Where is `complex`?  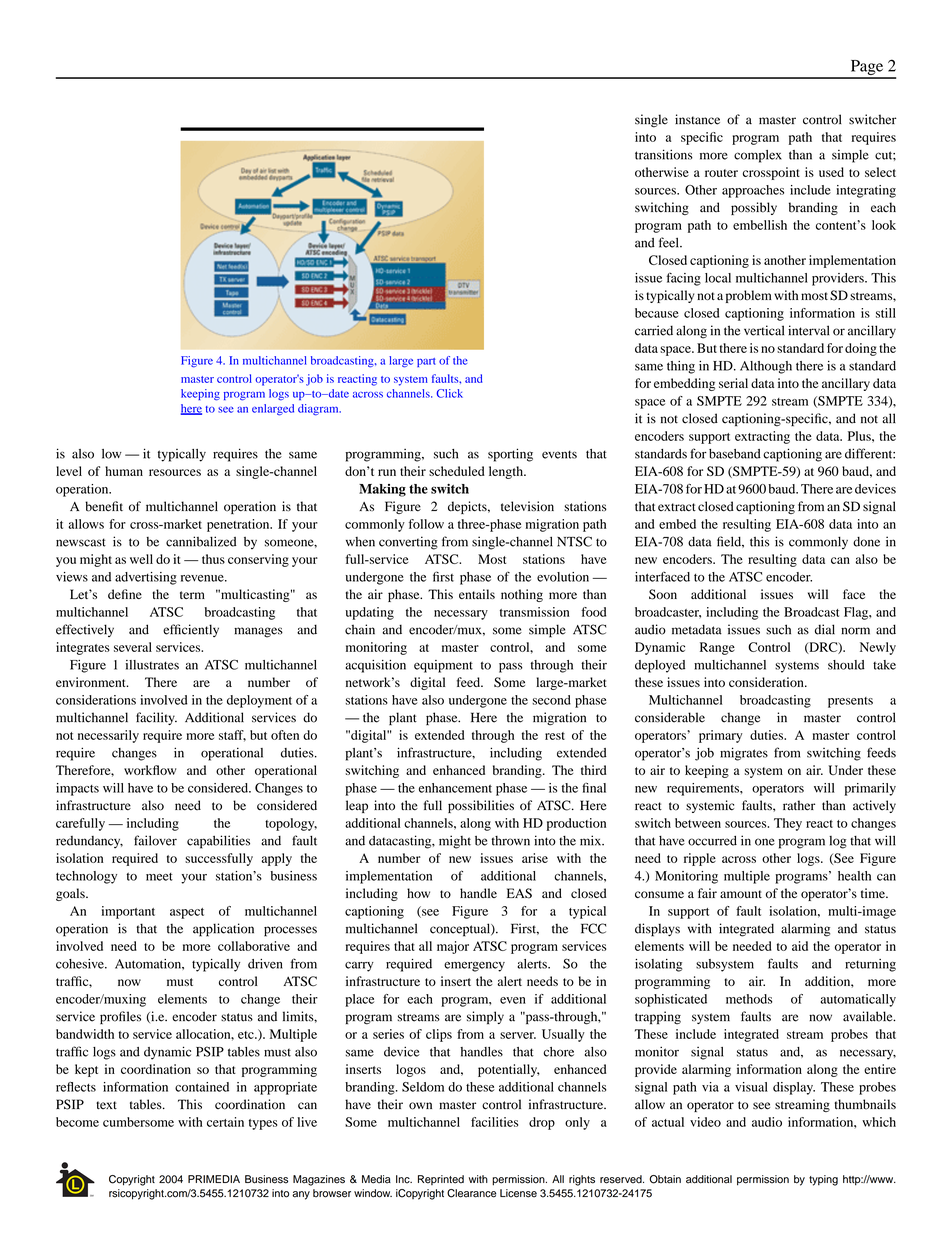 complex is located at coordinates (758, 156).
